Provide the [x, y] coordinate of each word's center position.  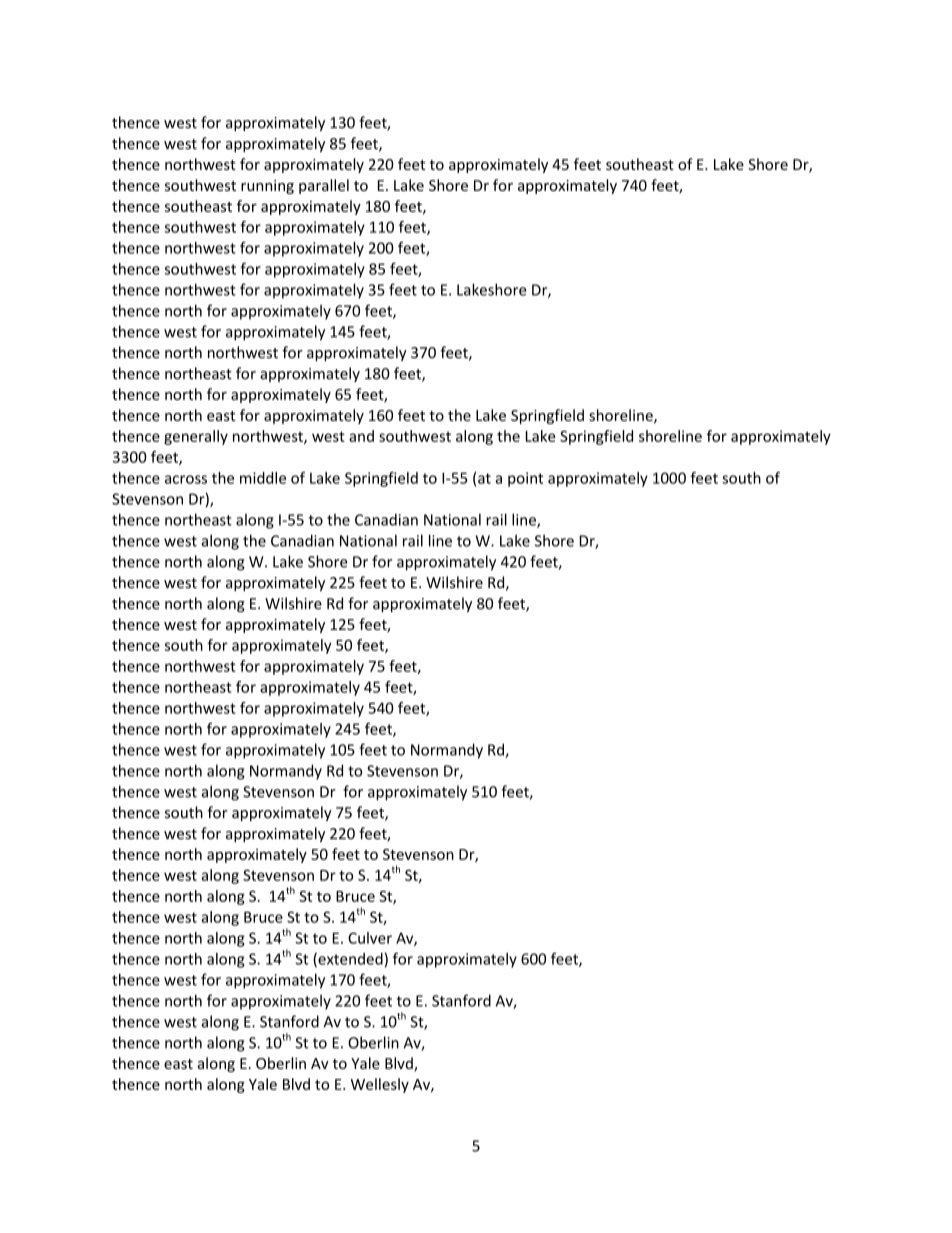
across [186, 479]
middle [263, 478]
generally [196, 437]
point [525, 479]
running [267, 187]
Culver [370, 938]
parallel [324, 186]
